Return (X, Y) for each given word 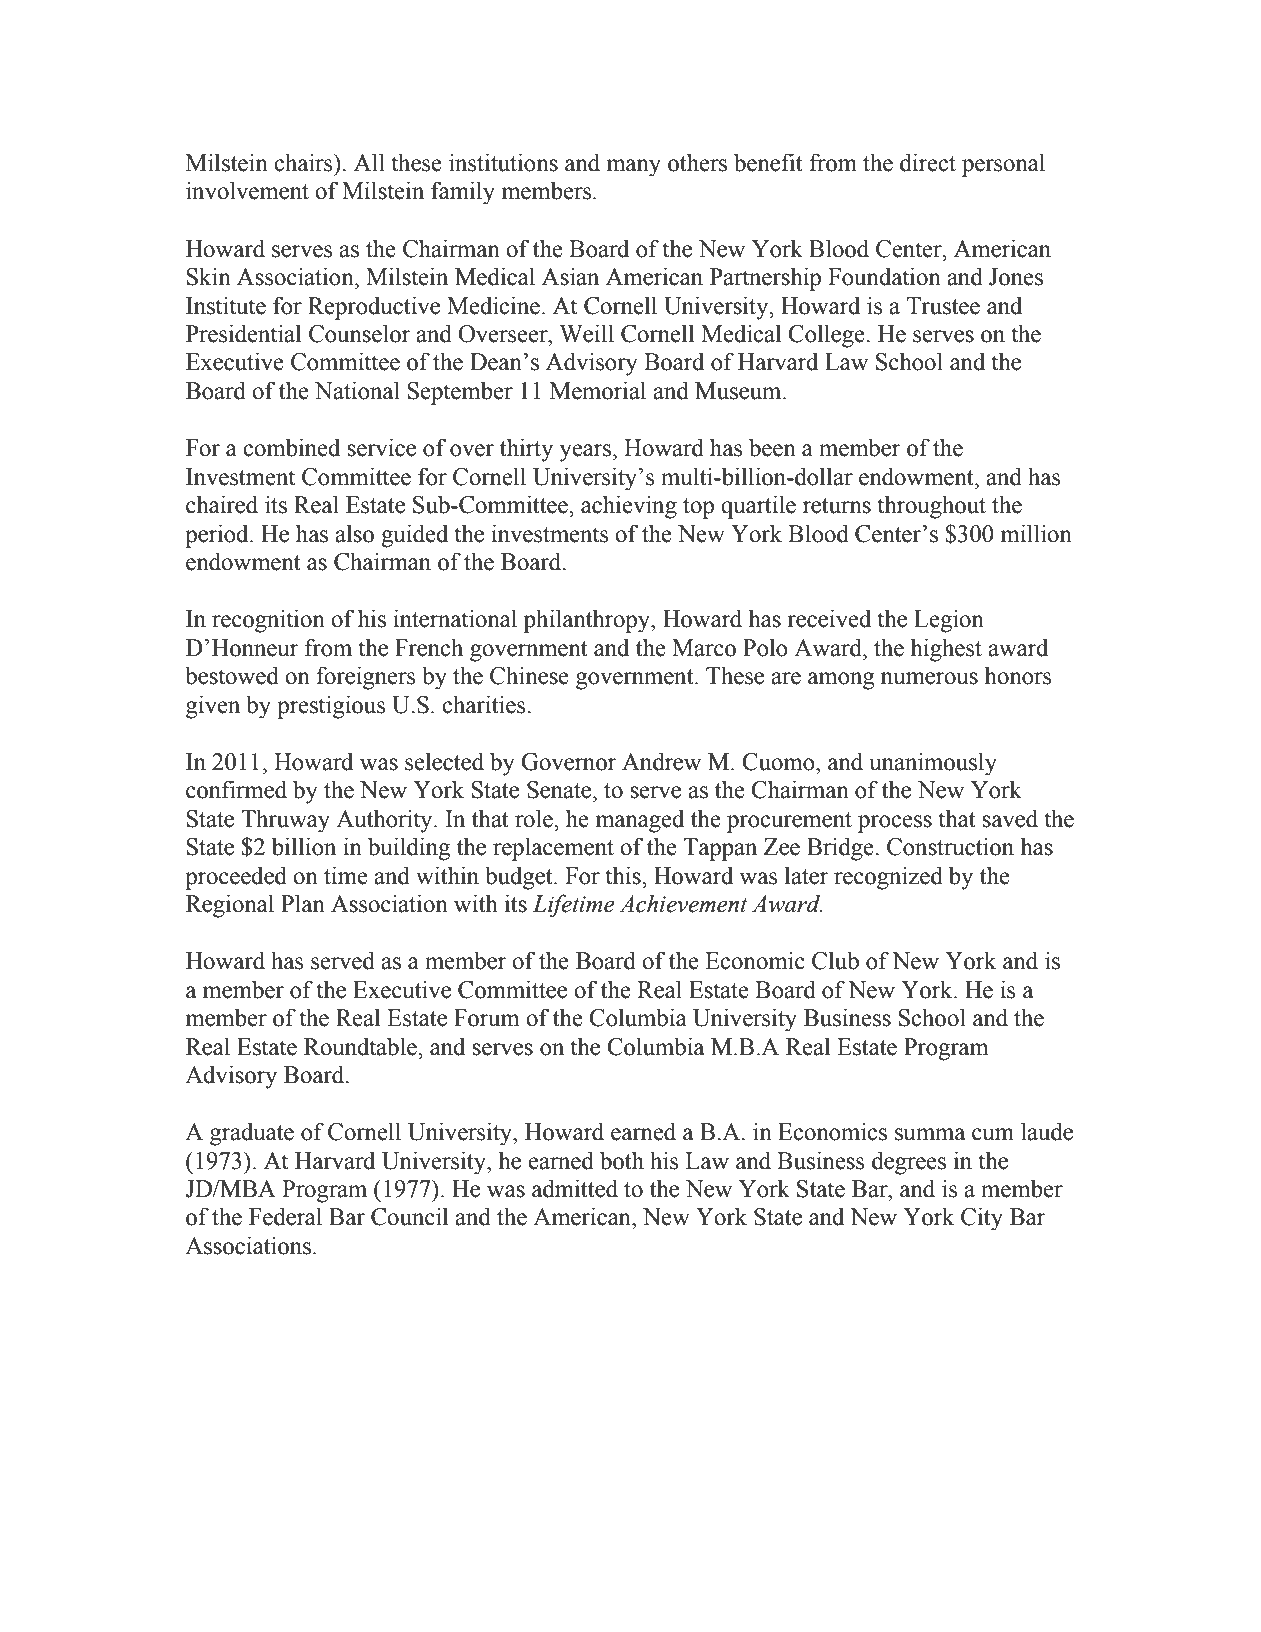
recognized (888, 878)
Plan (303, 903)
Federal (285, 1216)
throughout (931, 507)
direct (928, 162)
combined (291, 447)
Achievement (683, 903)
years (585, 453)
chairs (304, 162)
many (633, 168)
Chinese (529, 675)
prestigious (331, 707)
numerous (929, 678)
